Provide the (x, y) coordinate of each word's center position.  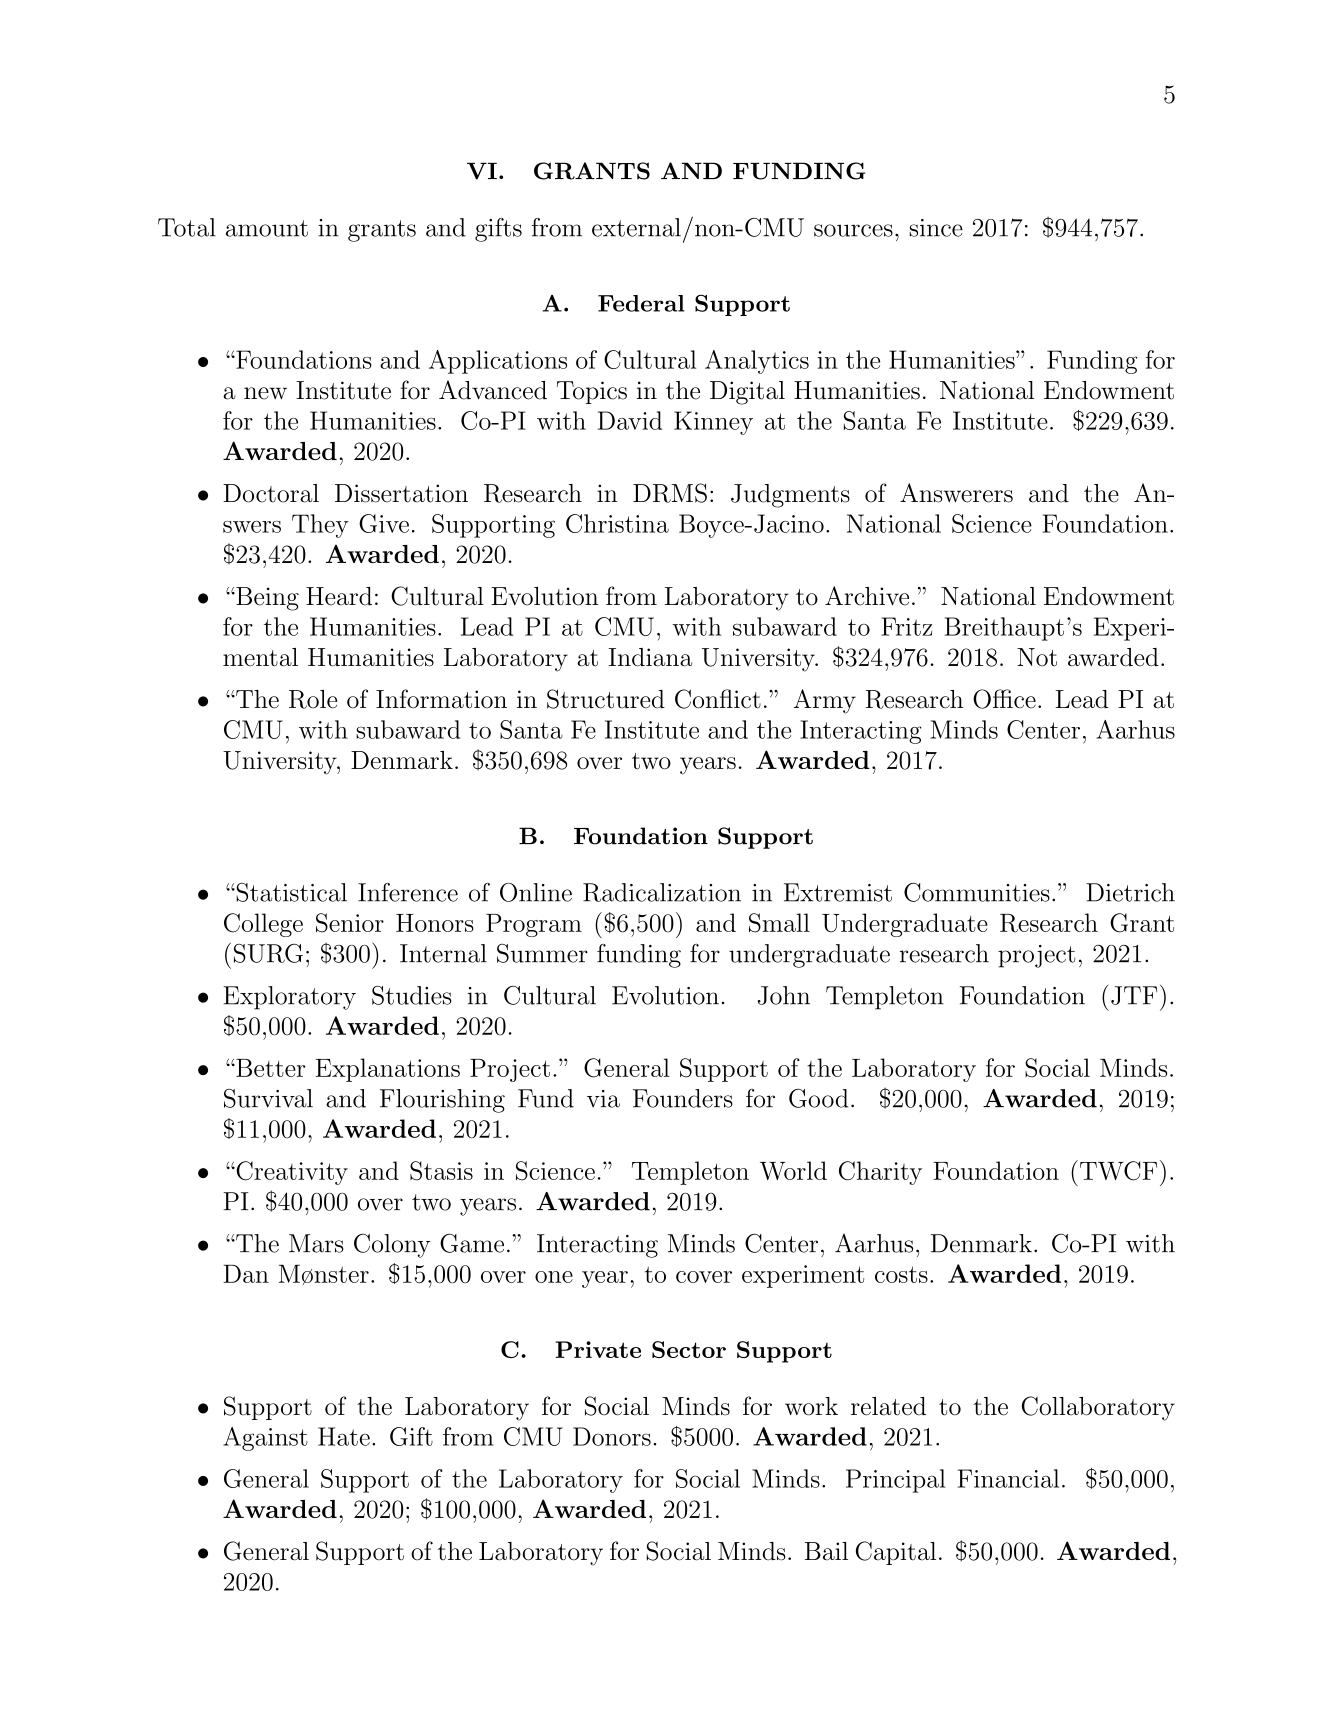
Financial (1008, 1478)
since (936, 228)
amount (267, 228)
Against (265, 1439)
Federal (641, 303)
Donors (612, 1436)
